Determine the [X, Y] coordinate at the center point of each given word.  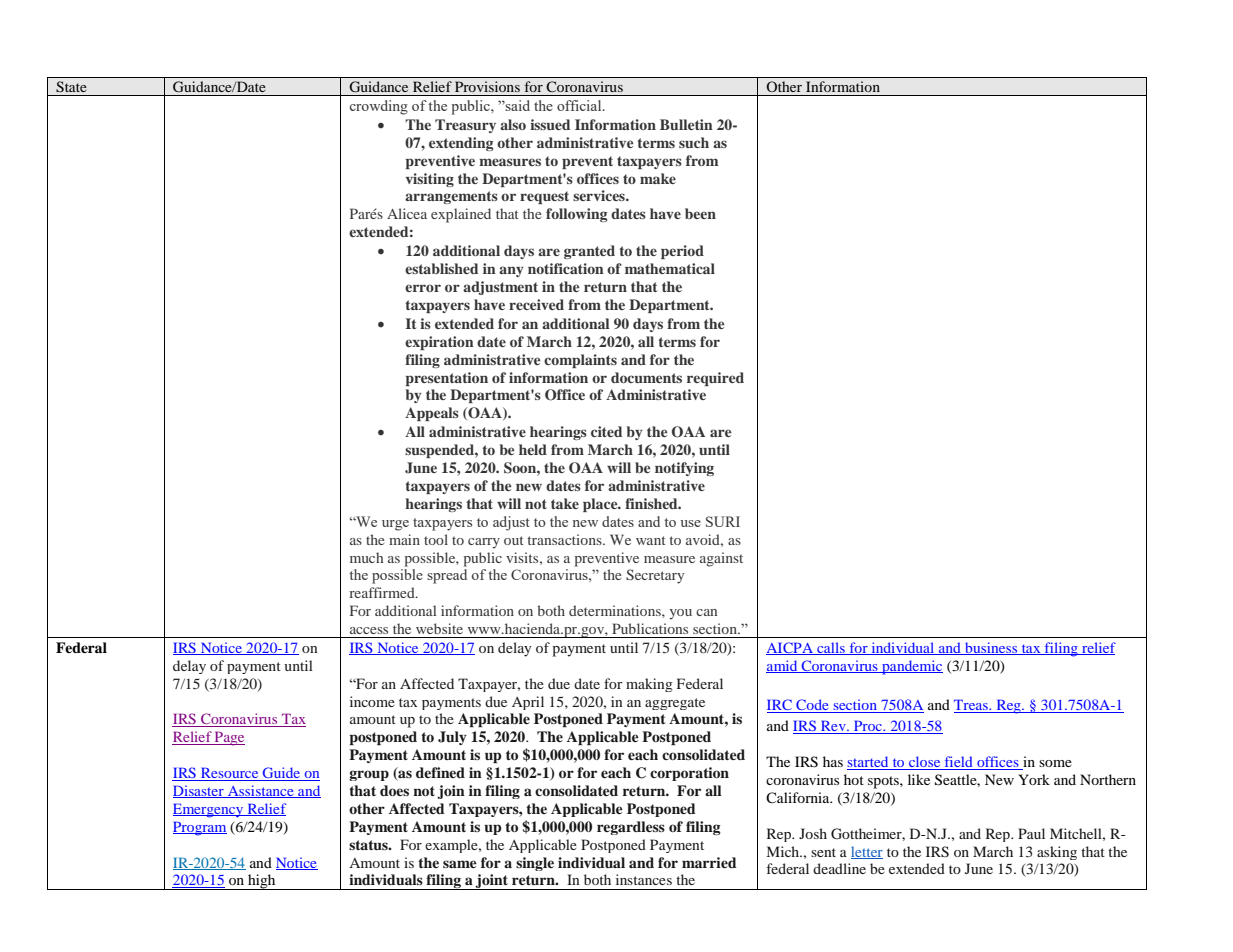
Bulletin [686, 124]
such [694, 142]
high [262, 882]
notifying [684, 469]
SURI [723, 521]
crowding [379, 107]
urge [395, 525]
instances [644, 879]
